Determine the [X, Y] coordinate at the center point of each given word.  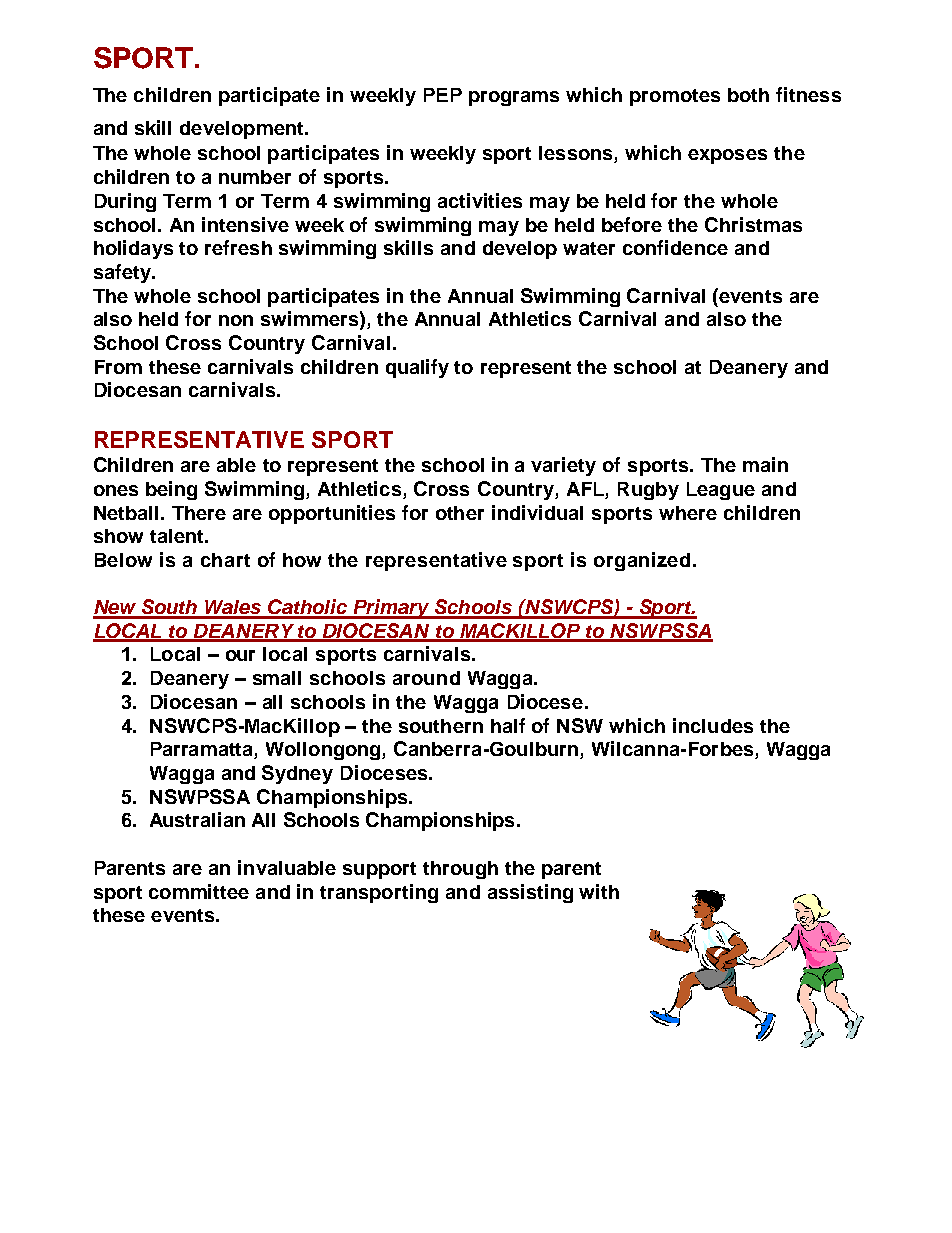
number [255, 177]
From [118, 367]
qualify [417, 368]
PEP [443, 95]
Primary [391, 609]
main [765, 464]
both [748, 95]
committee [199, 891]
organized [642, 561]
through [460, 870]
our [240, 655]
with [599, 891]
